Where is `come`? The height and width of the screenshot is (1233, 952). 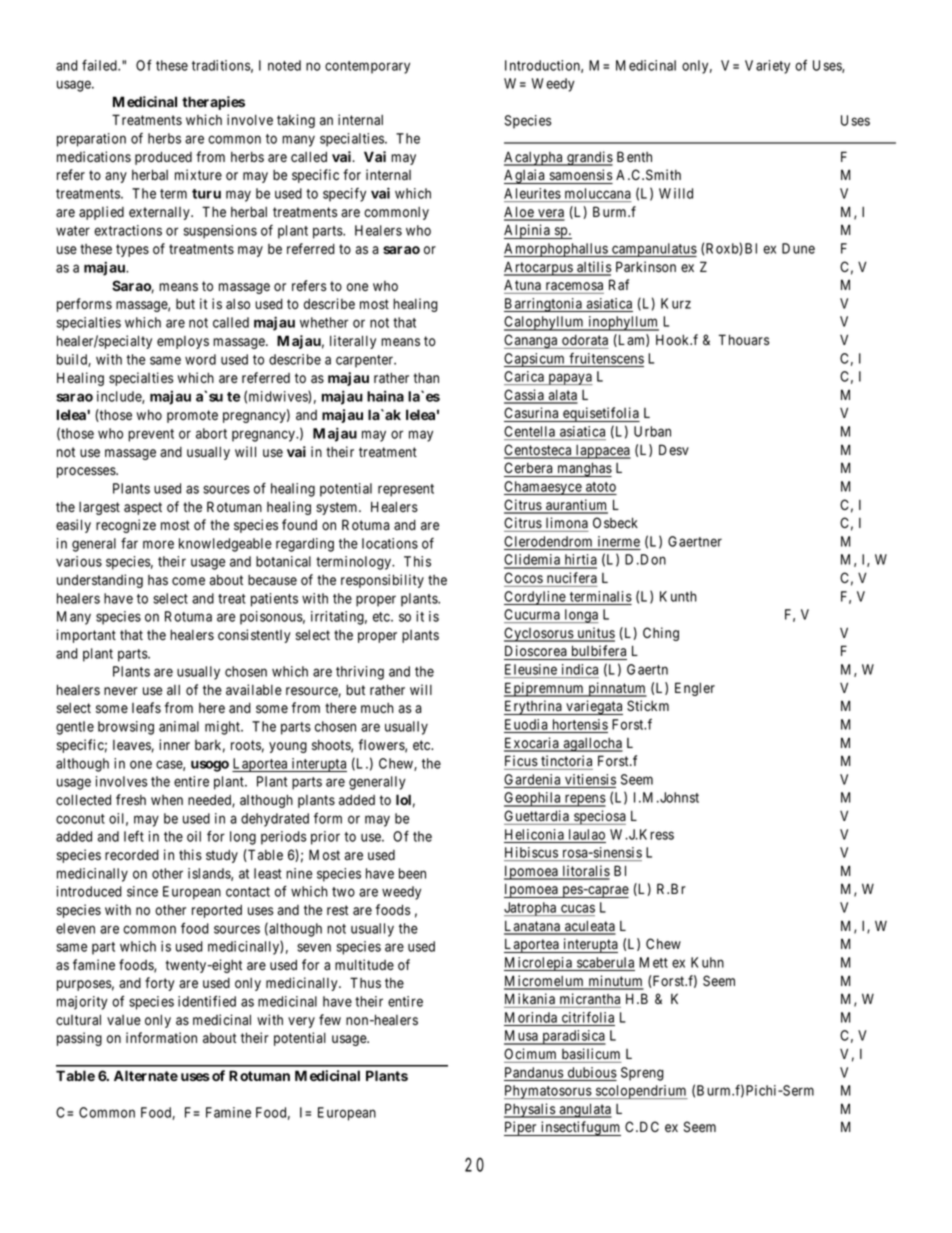
come is located at coordinates (188, 581).
